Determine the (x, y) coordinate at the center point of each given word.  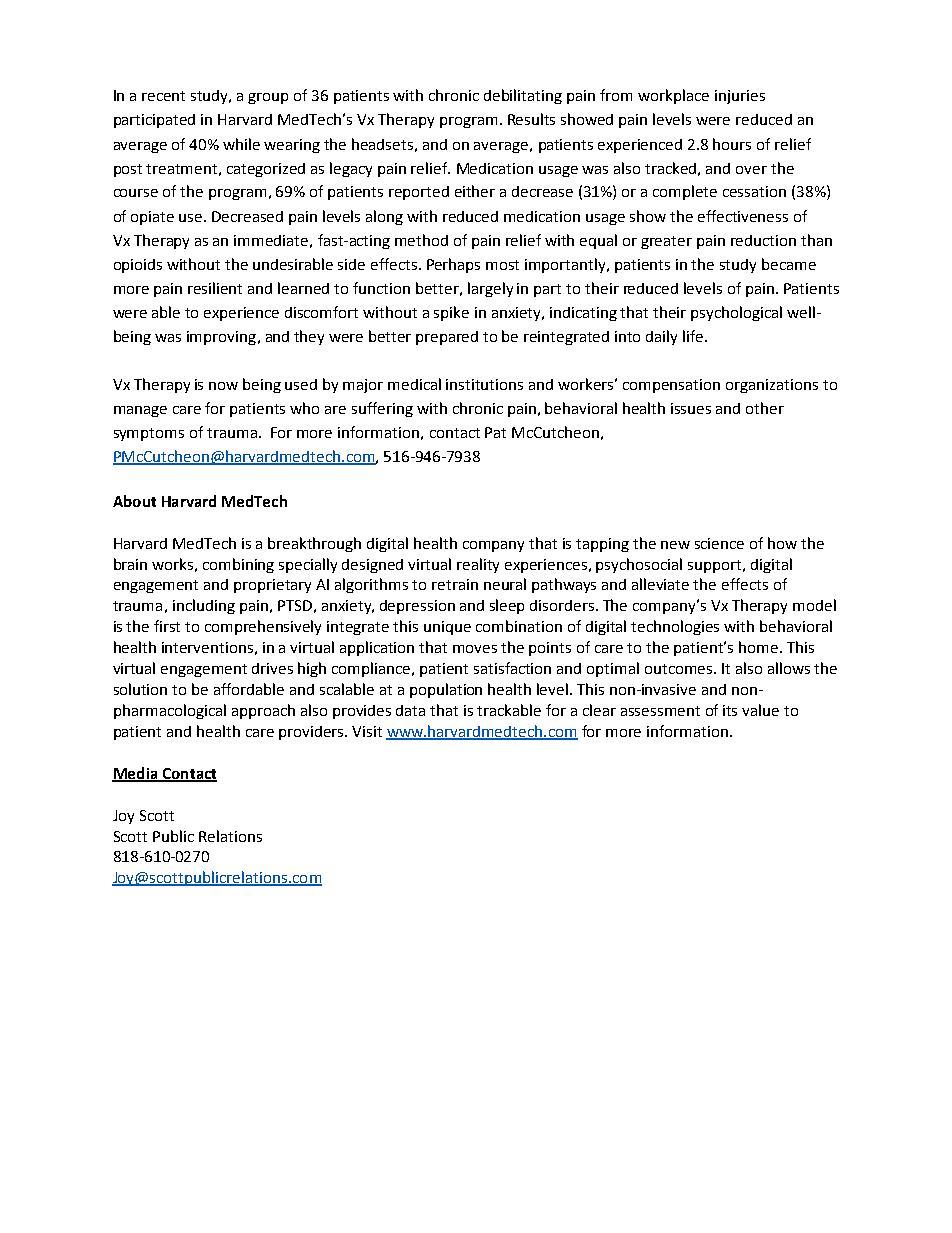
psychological (736, 313)
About (134, 501)
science (719, 543)
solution (140, 689)
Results (531, 119)
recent (163, 96)
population (446, 690)
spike (451, 313)
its (730, 710)
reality (478, 565)
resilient (215, 288)
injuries (740, 97)
